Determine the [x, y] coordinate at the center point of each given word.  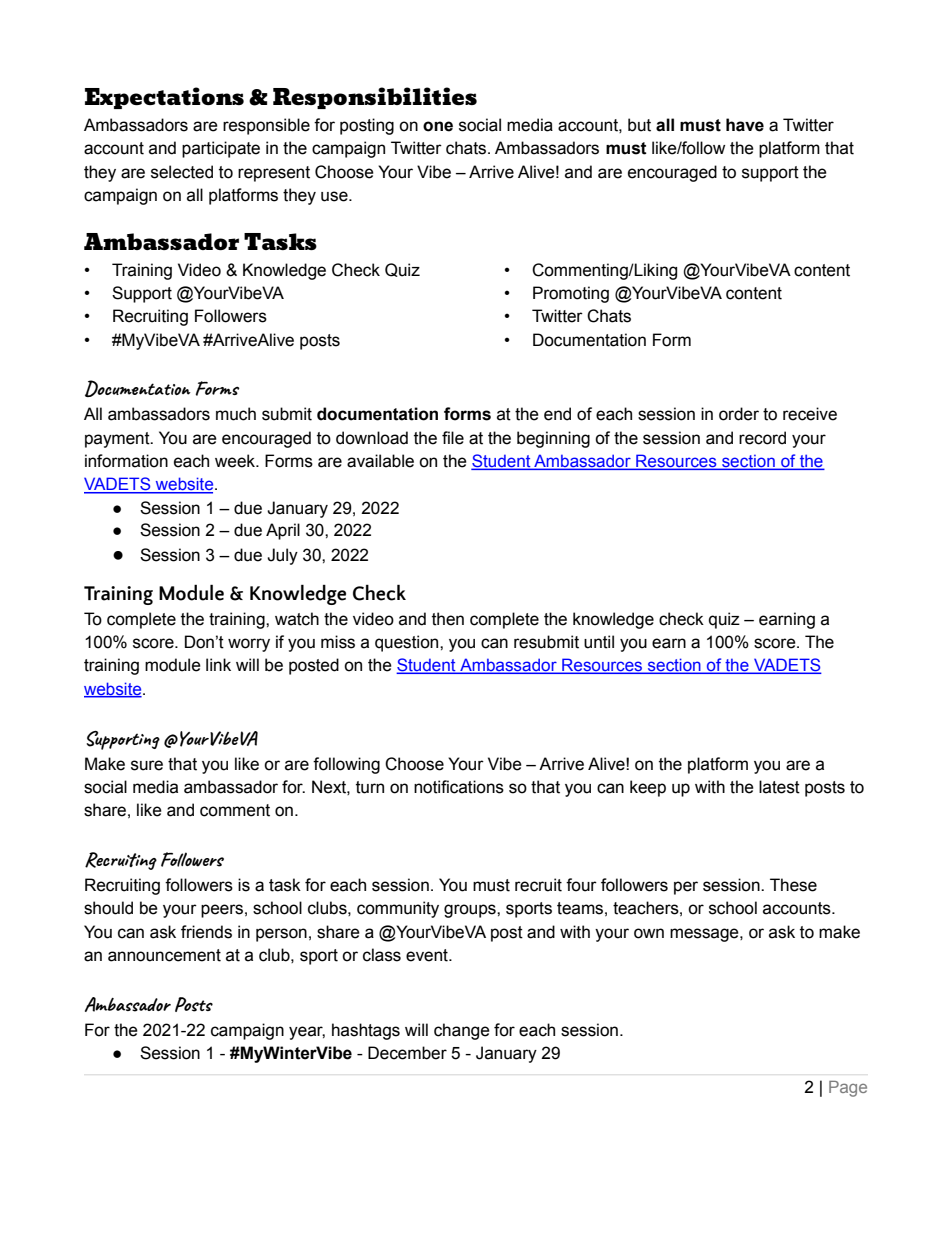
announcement [164, 955]
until [599, 642]
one [438, 126]
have [745, 125]
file [453, 438]
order [739, 414]
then [448, 619]
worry [249, 645]
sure [147, 765]
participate [221, 149]
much [236, 414]
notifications [459, 787]
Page [848, 1089]
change [462, 1031]
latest [779, 787]
